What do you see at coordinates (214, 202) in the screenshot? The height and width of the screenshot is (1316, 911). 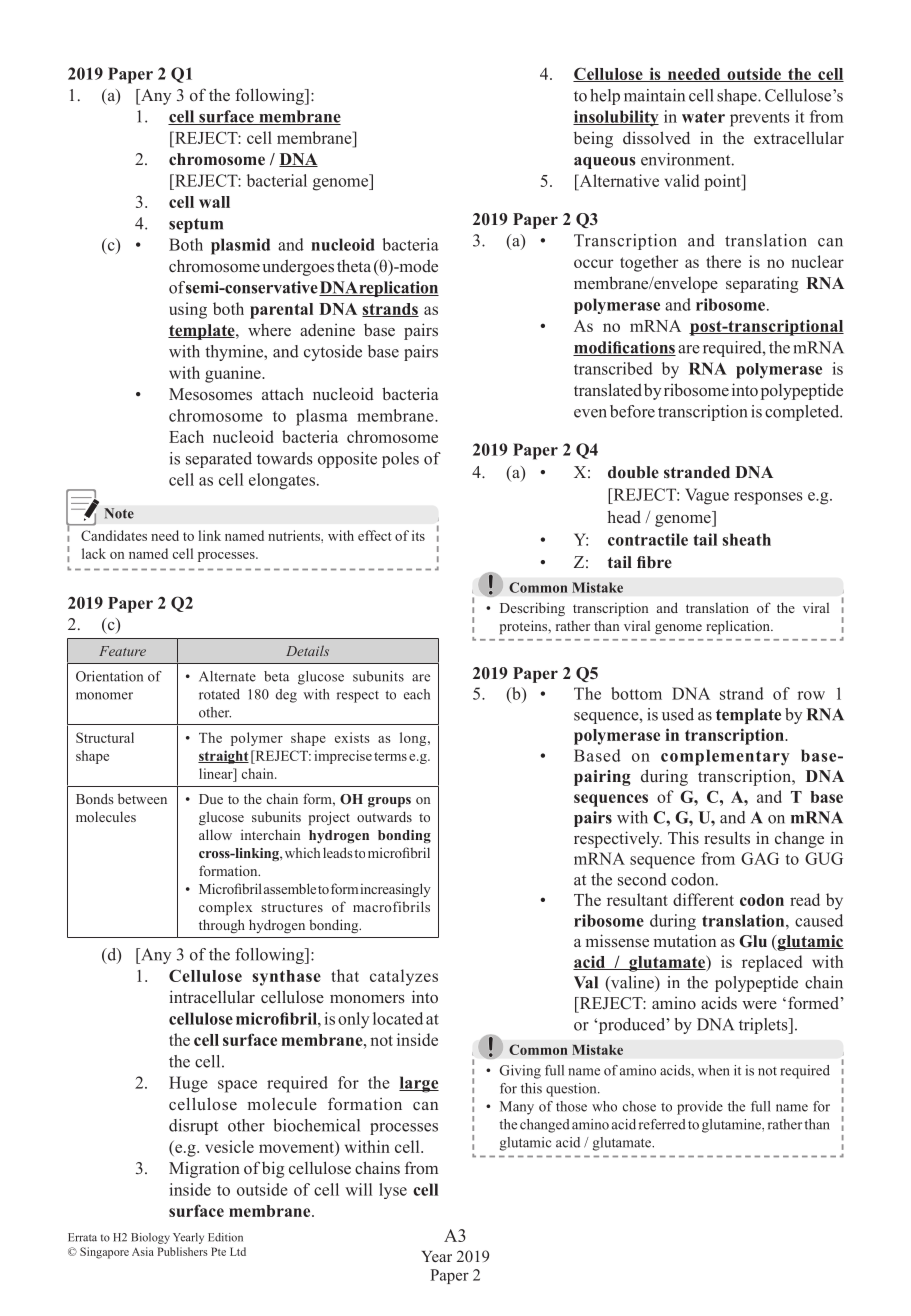 I see `wall` at bounding box center [214, 202].
